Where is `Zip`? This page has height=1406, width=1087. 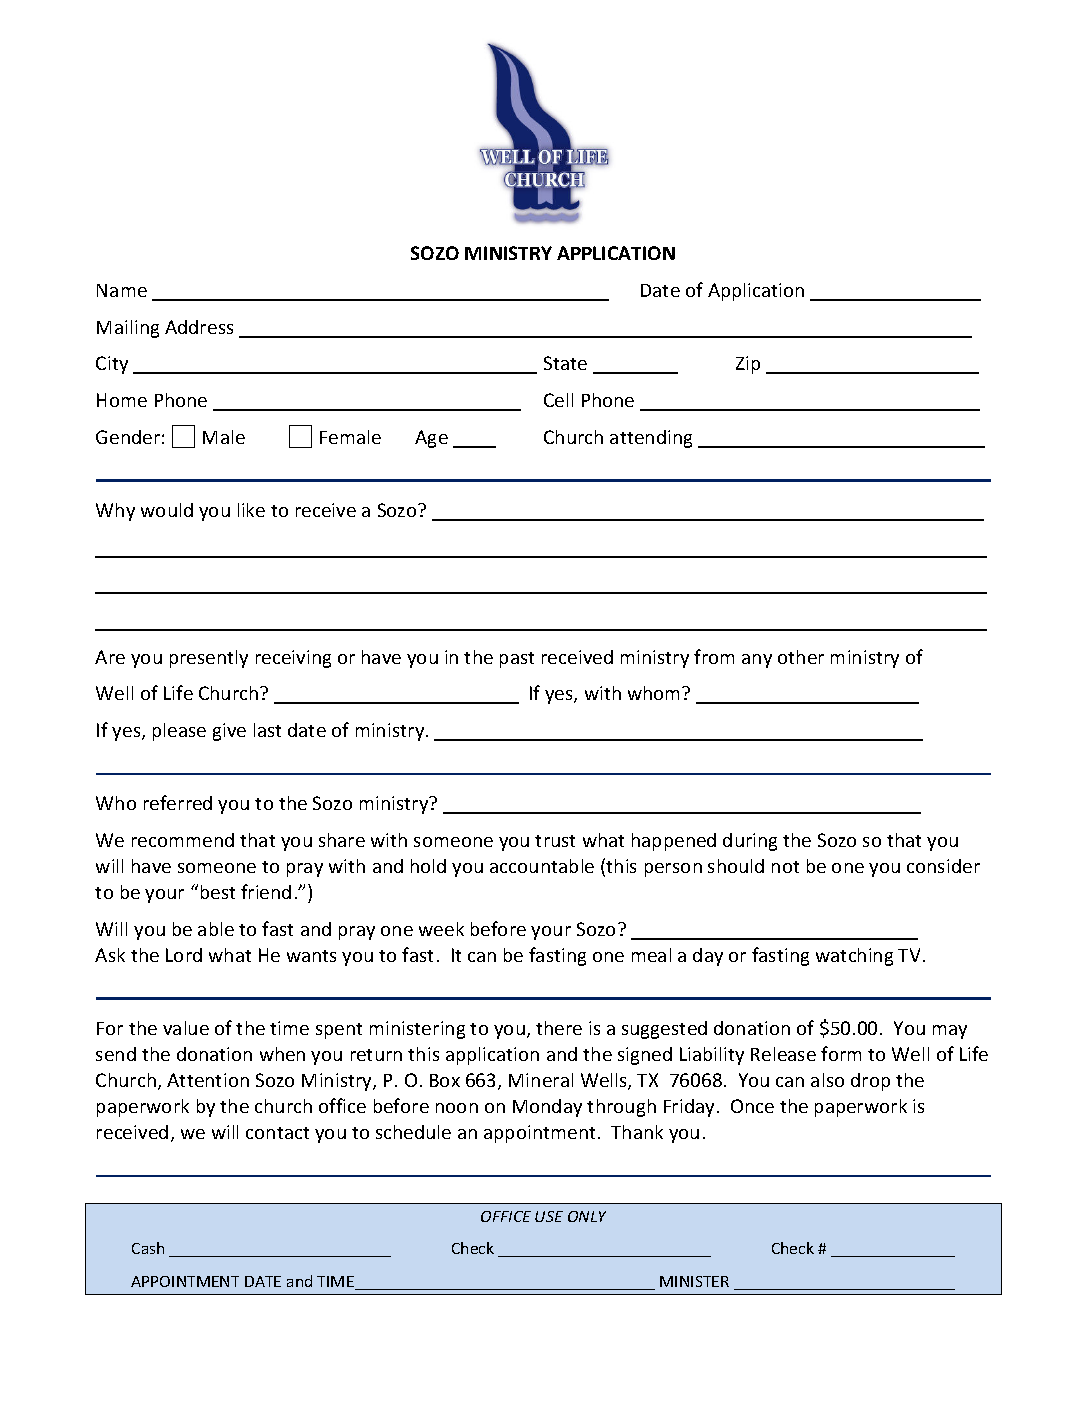 Zip is located at coordinates (748, 365).
